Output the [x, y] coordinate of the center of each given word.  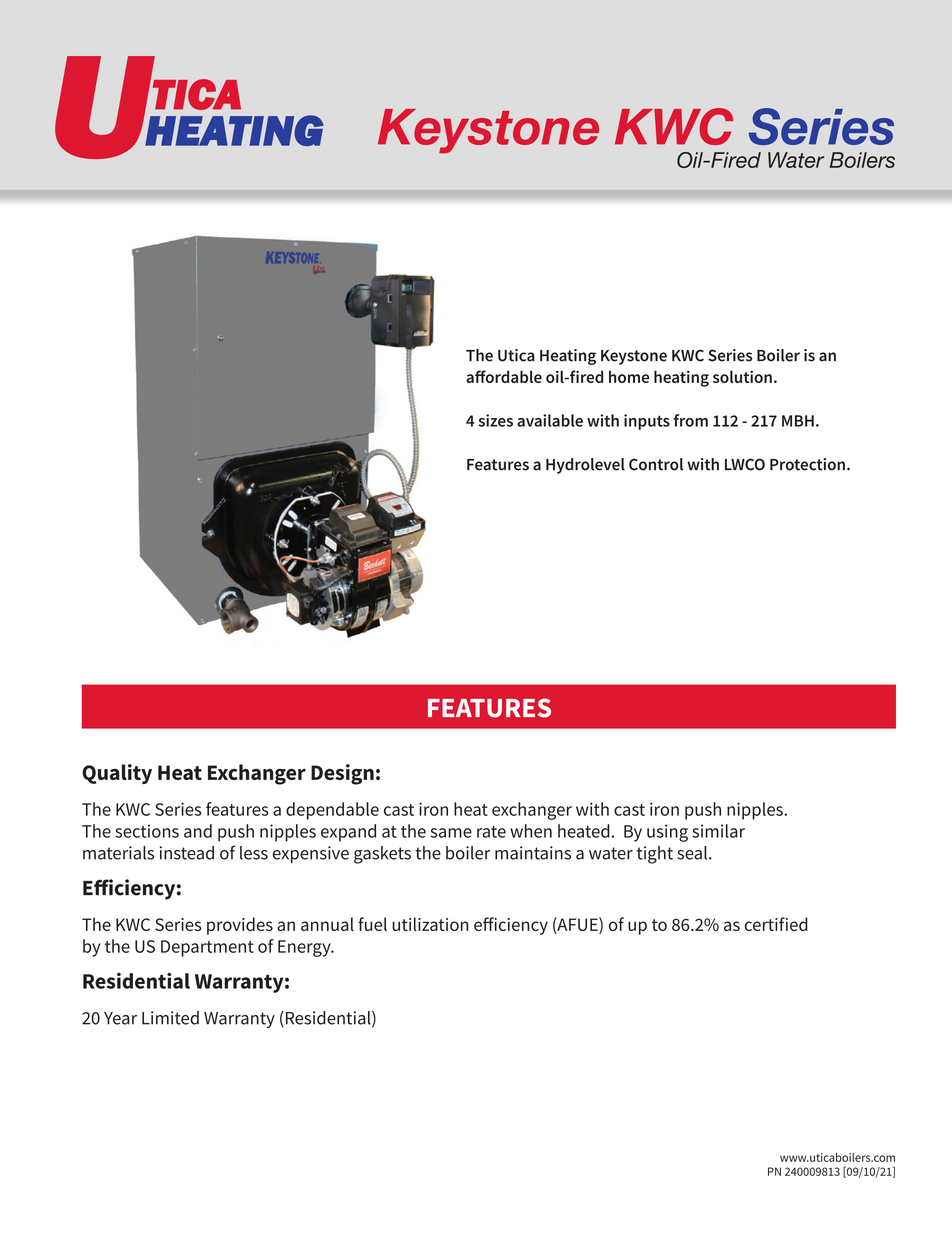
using [667, 833]
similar [718, 831]
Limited [170, 1018]
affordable [504, 376]
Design [342, 774]
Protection [807, 464]
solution [742, 376]
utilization [430, 924]
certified [776, 924]
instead [187, 853]
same [451, 833]
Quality [117, 774]
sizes [495, 420]
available [550, 420]
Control [656, 464]
